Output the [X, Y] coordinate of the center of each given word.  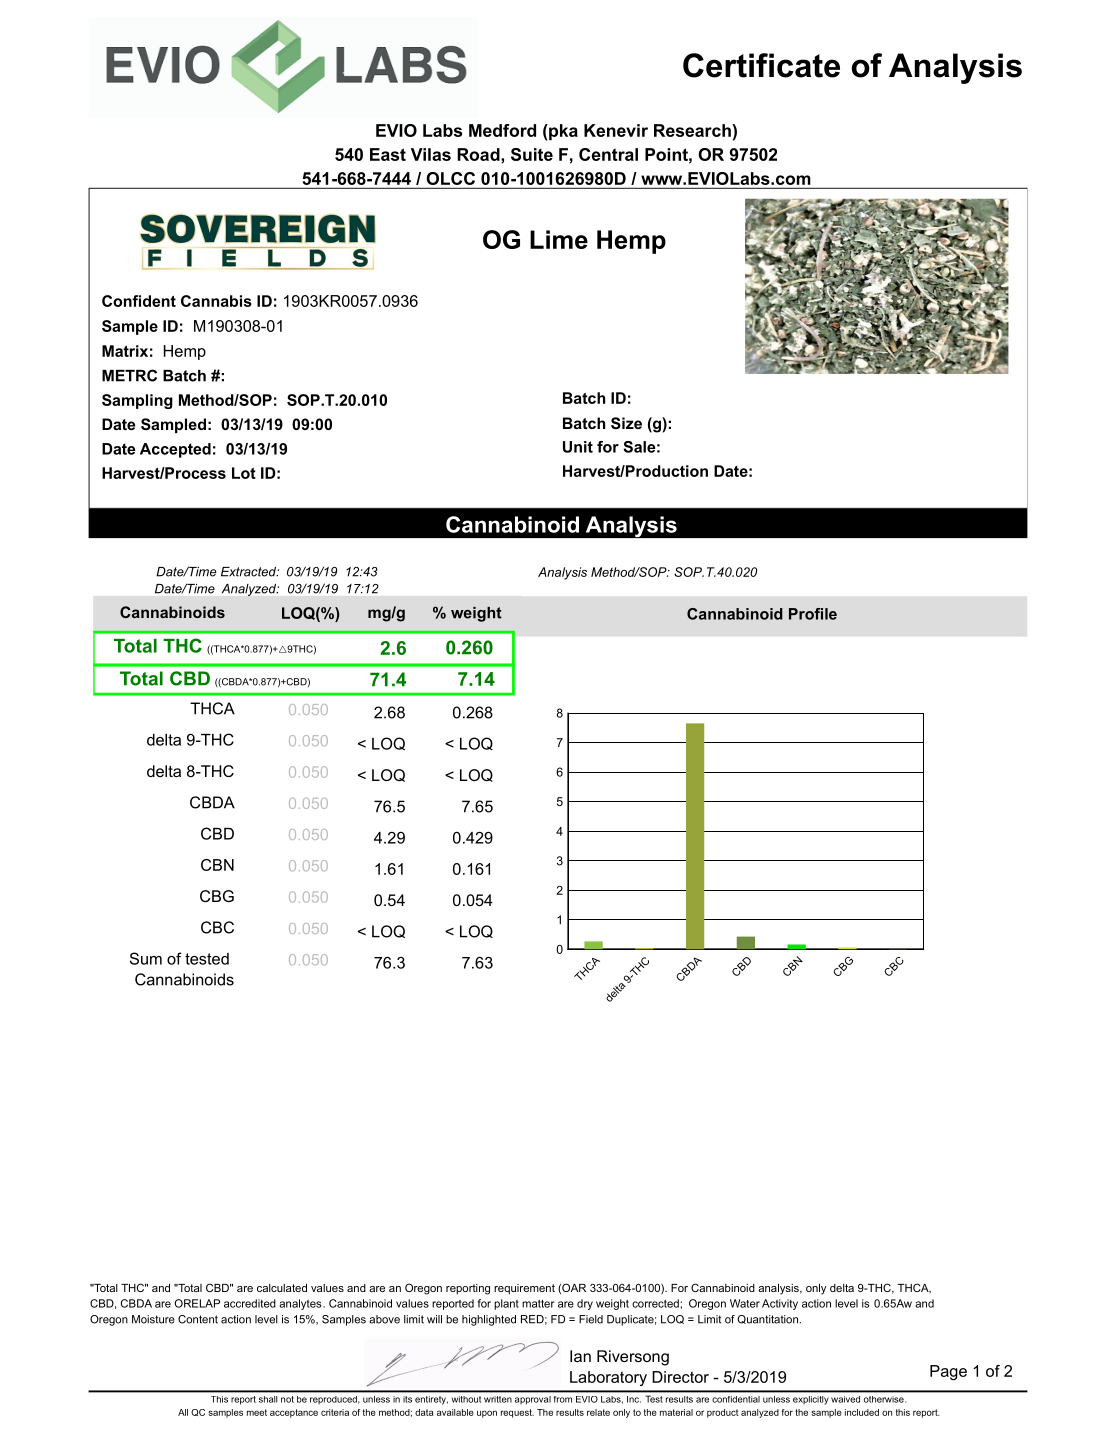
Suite [532, 154]
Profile [813, 614]
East [388, 154]
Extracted [250, 572]
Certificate [761, 65]
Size [626, 423]
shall [268, 1399]
